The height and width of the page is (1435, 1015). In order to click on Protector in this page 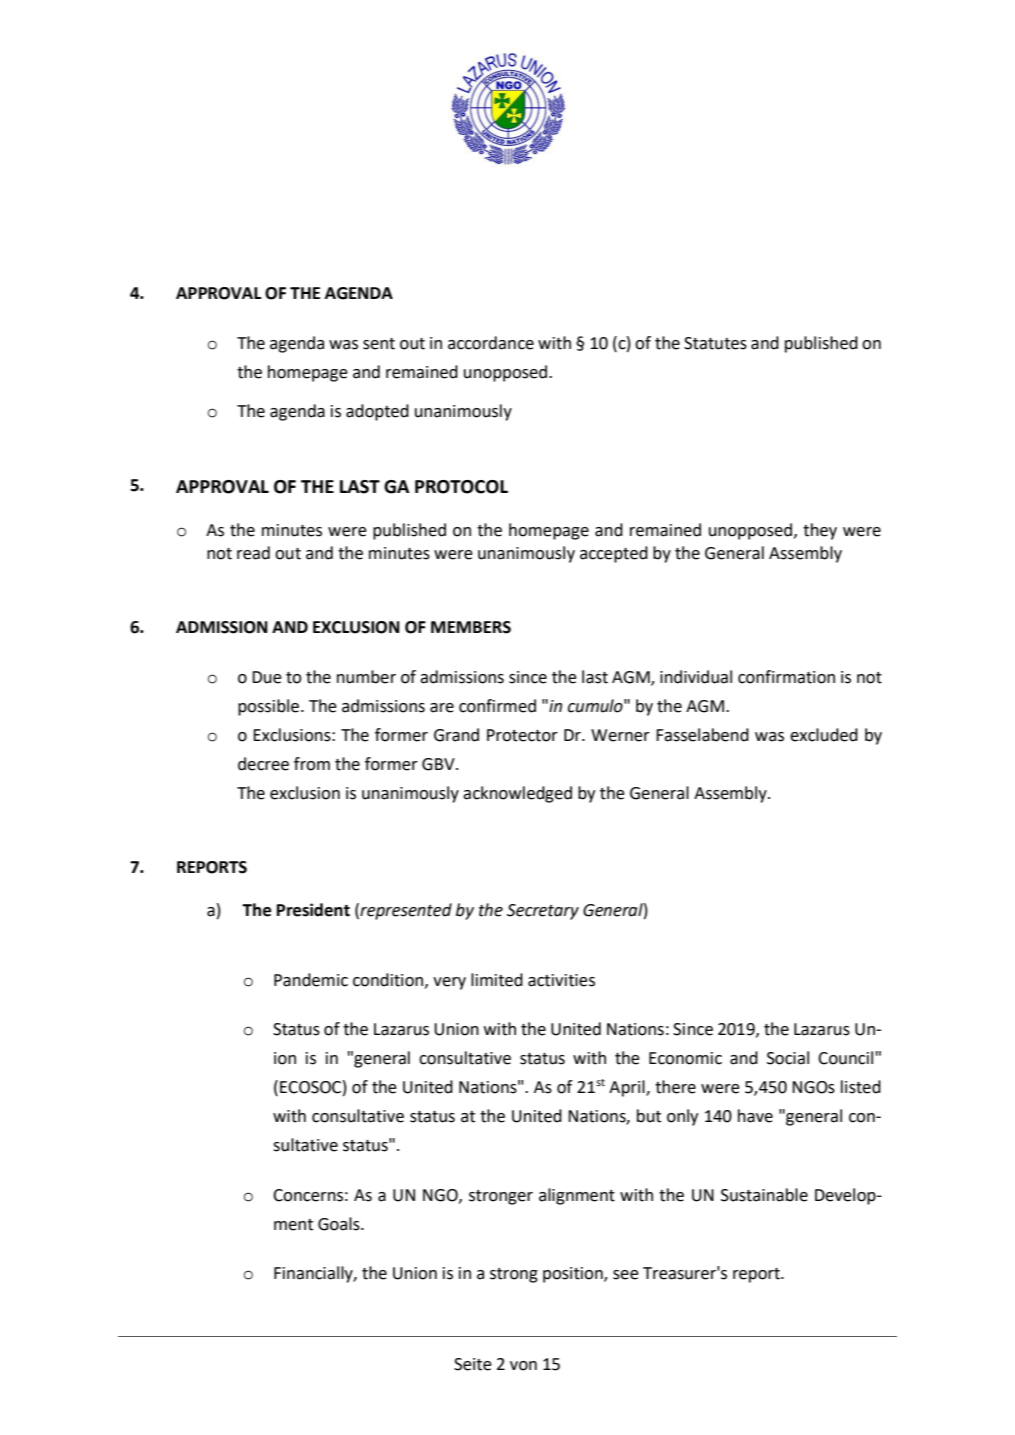, I will do `click(522, 735)`.
